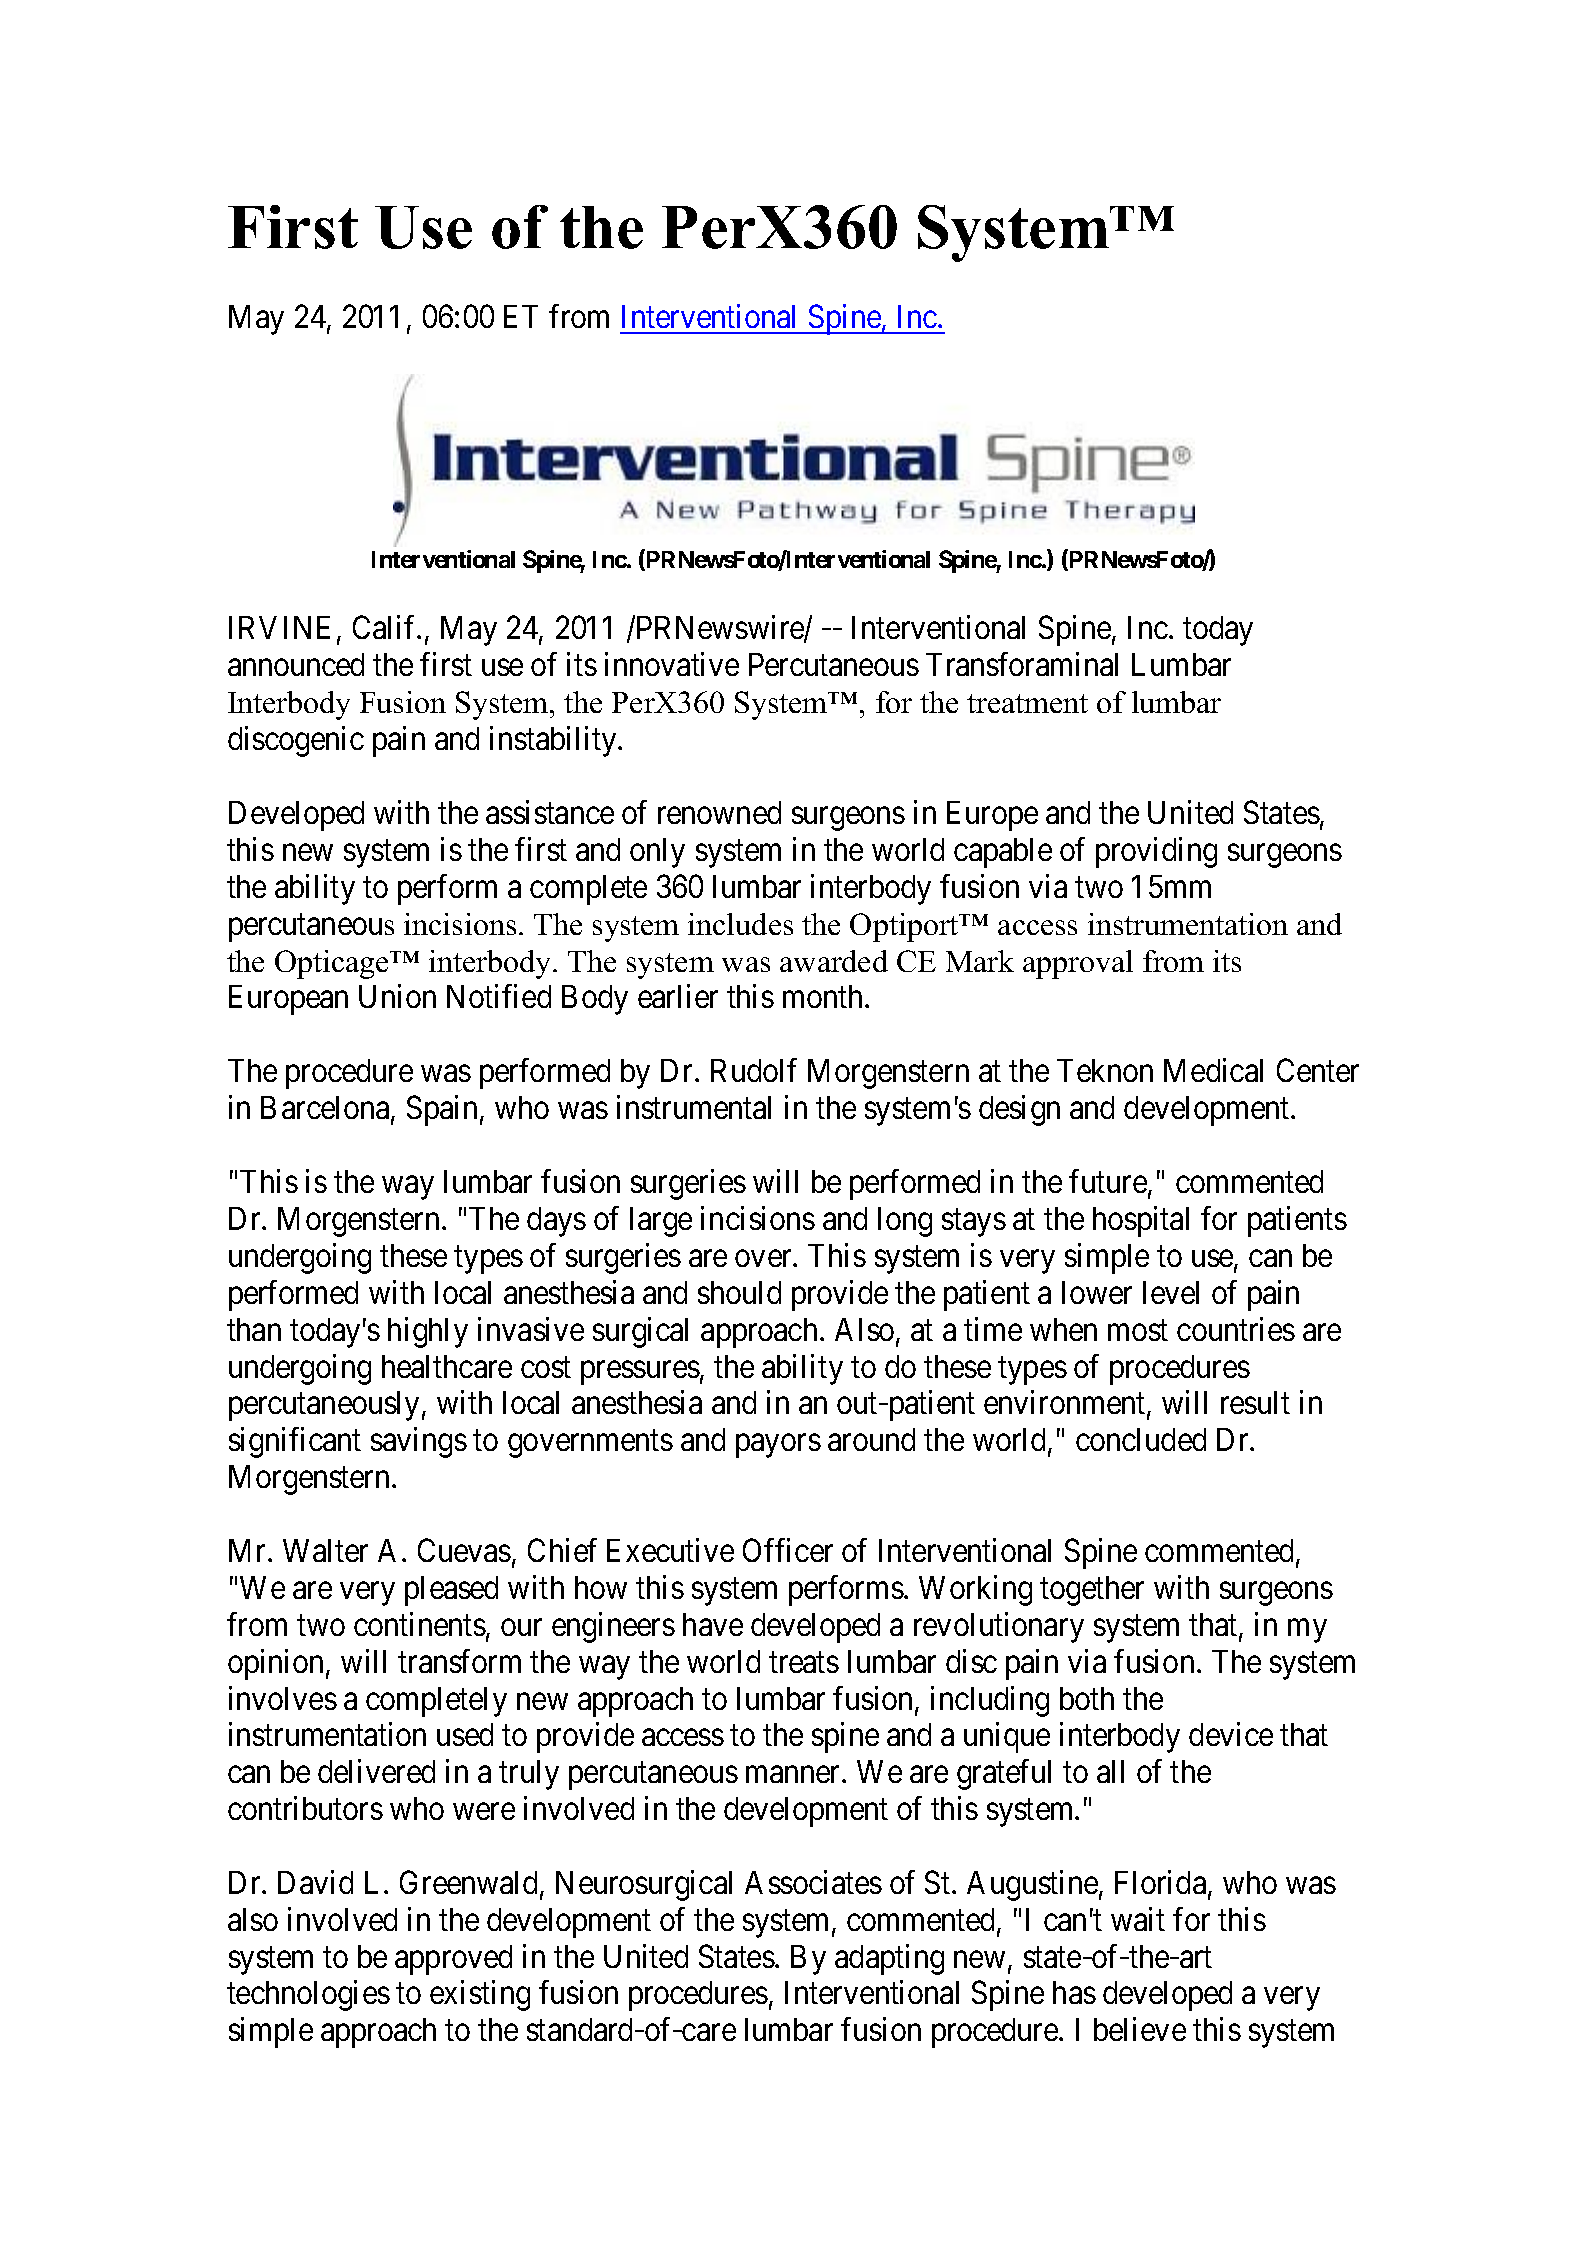  What do you see at coordinates (397, 996) in the screenshot?
I see `Union` at bounding box center [397, 996].
